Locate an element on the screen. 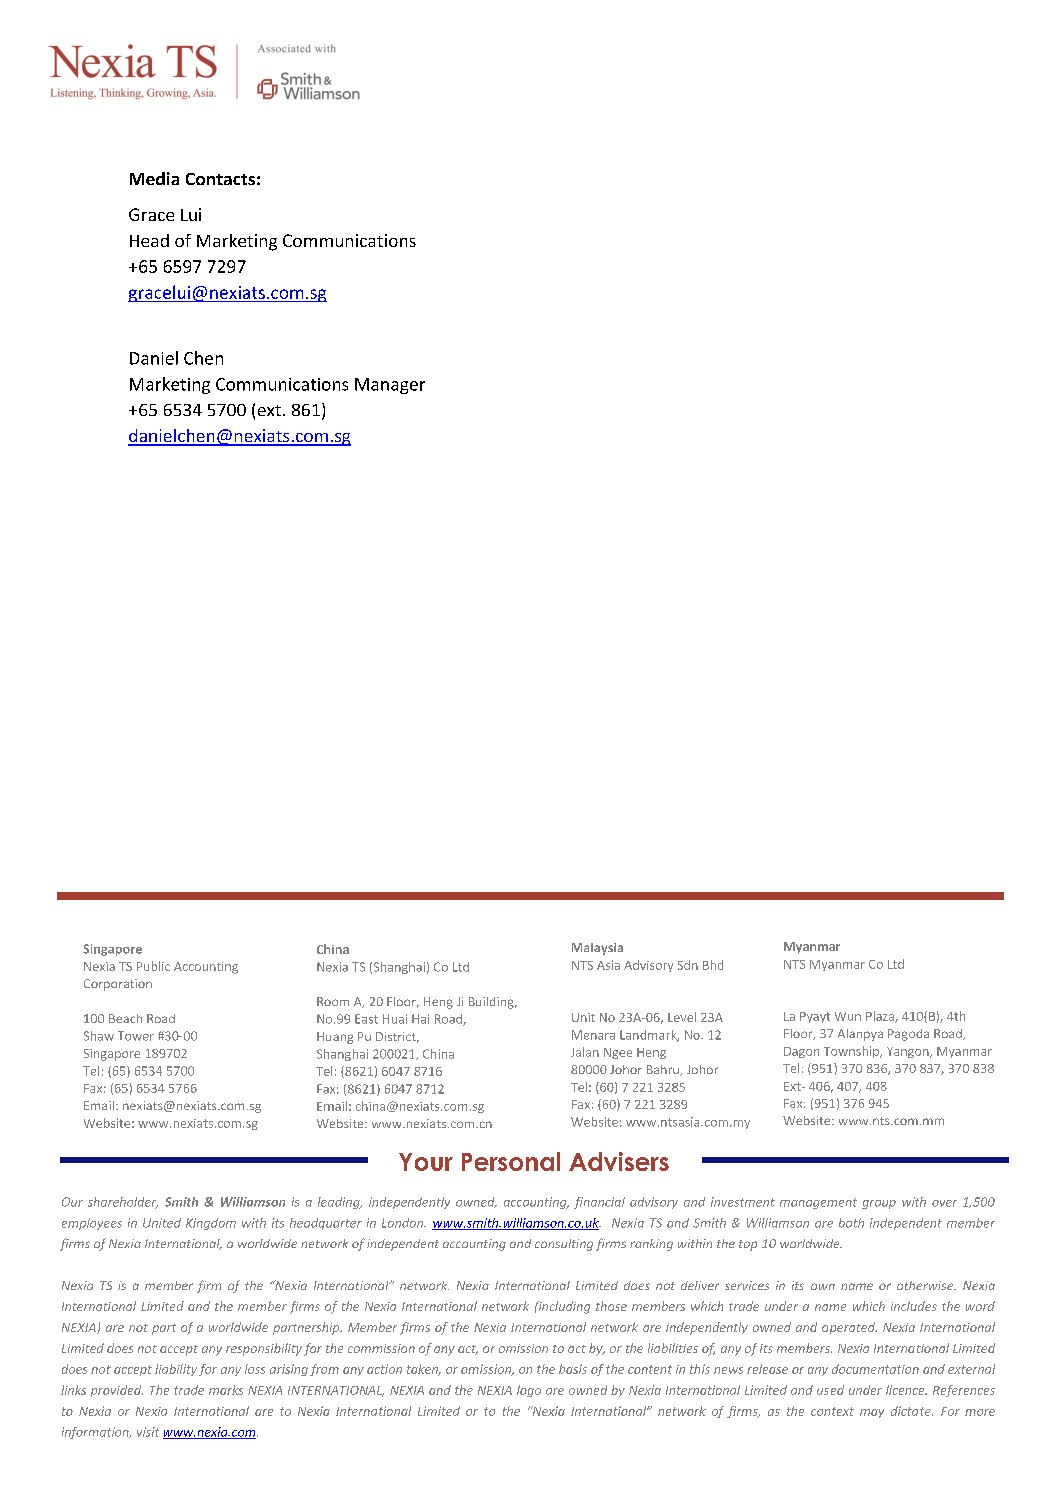 The height and width of the screenshot is (1501, 1061). Manager is located at coordinates (390, 386).
